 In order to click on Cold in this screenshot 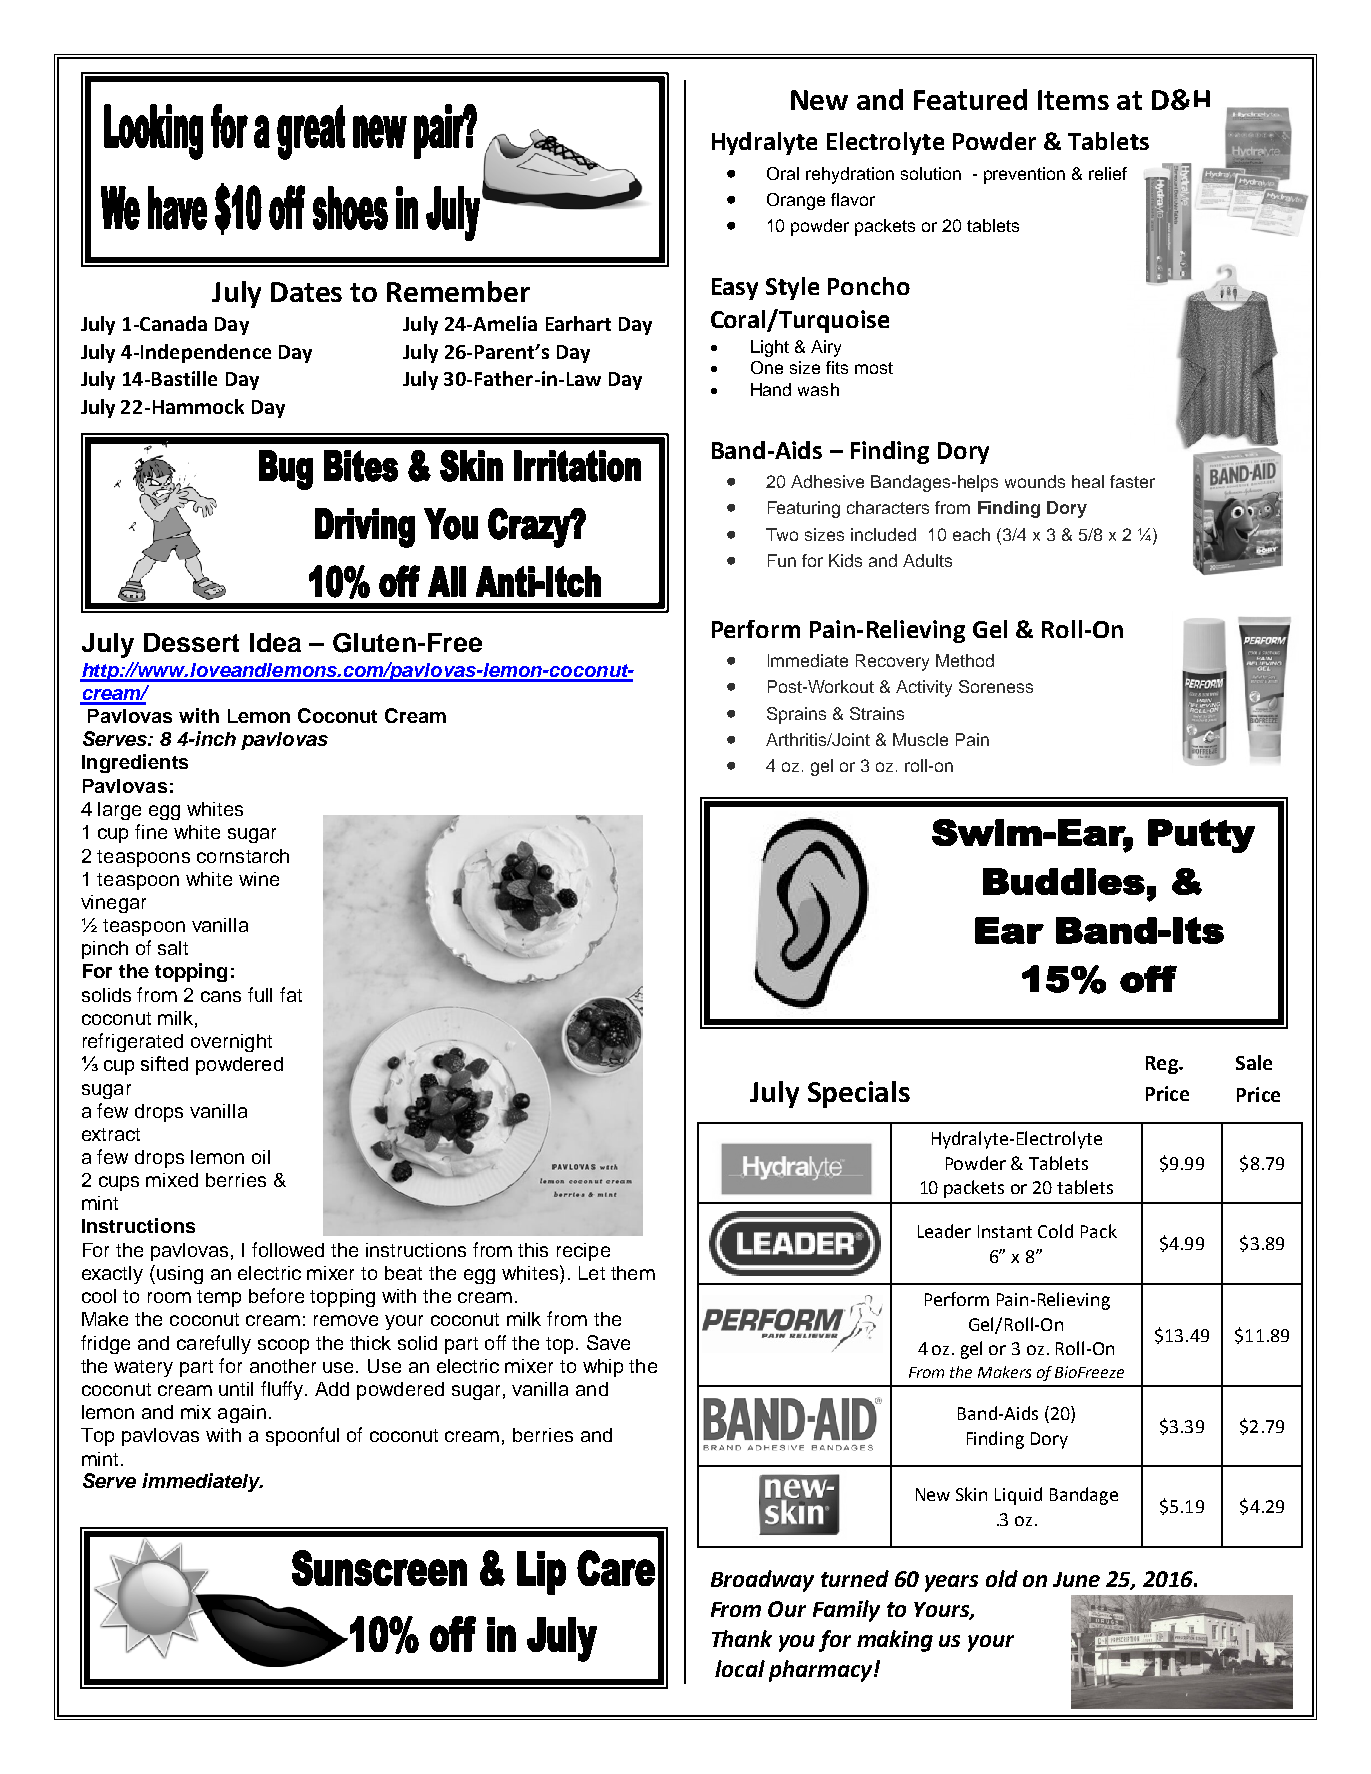, I will do `click(1055, 1231)`.
